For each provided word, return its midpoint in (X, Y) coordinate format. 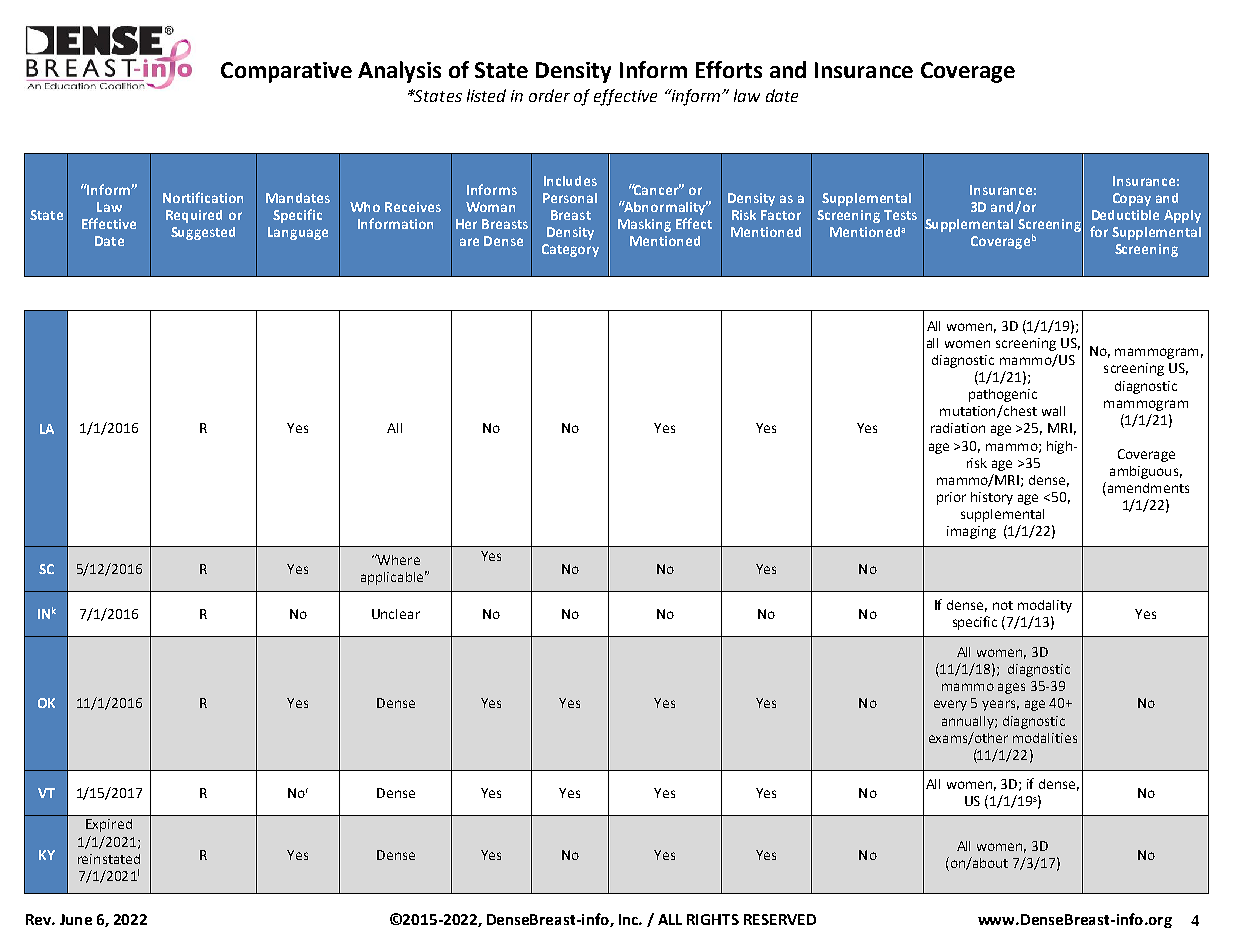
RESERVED (780, 919)
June (76, 919)
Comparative (286, 72)
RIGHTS (713, 919)
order (549, 95)
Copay (1132, 199)
